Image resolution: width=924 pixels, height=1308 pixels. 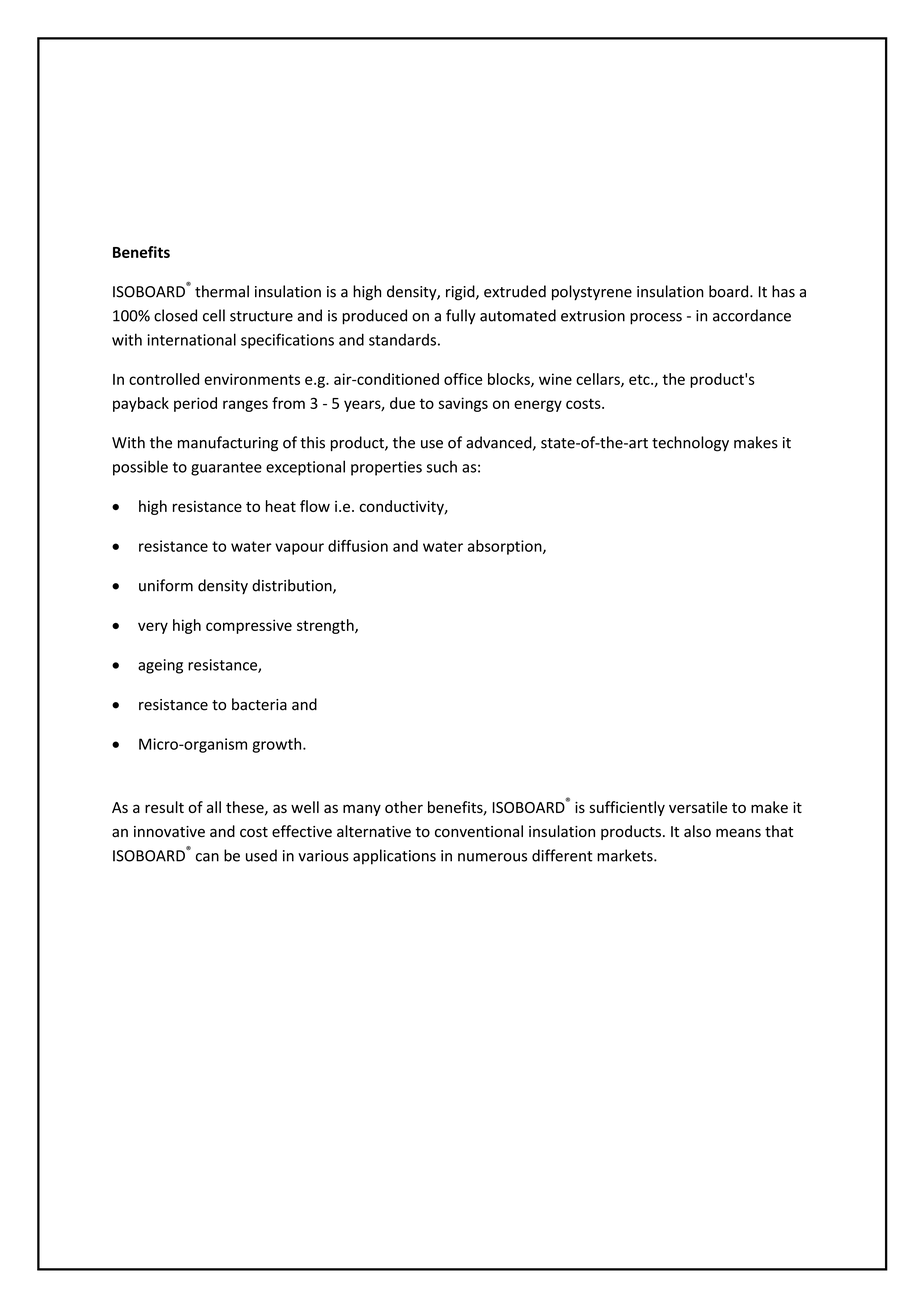 I want to click on accordance, so click(x=752, y=315).
